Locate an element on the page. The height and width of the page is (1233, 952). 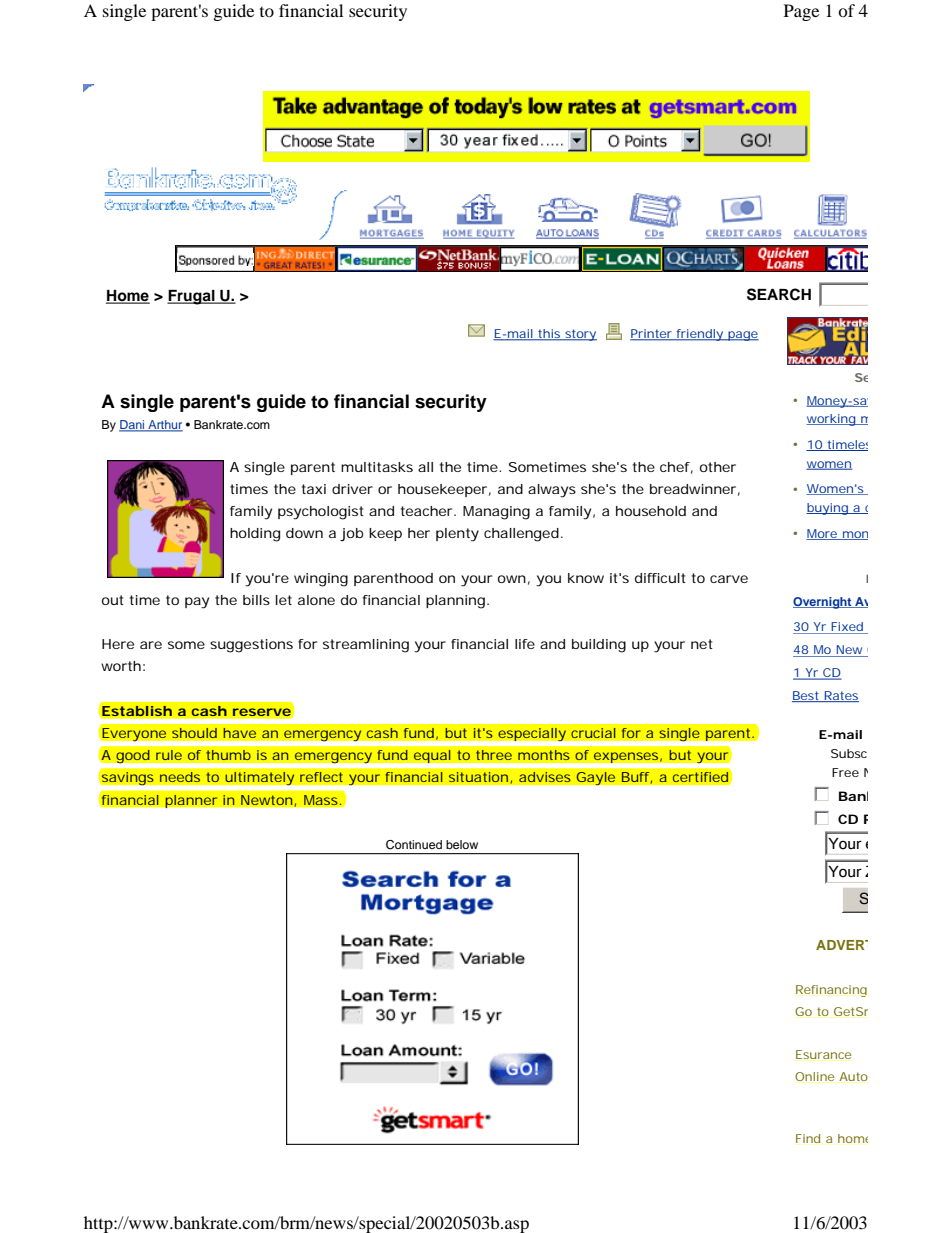
below is located at coordinates (462, 844).
